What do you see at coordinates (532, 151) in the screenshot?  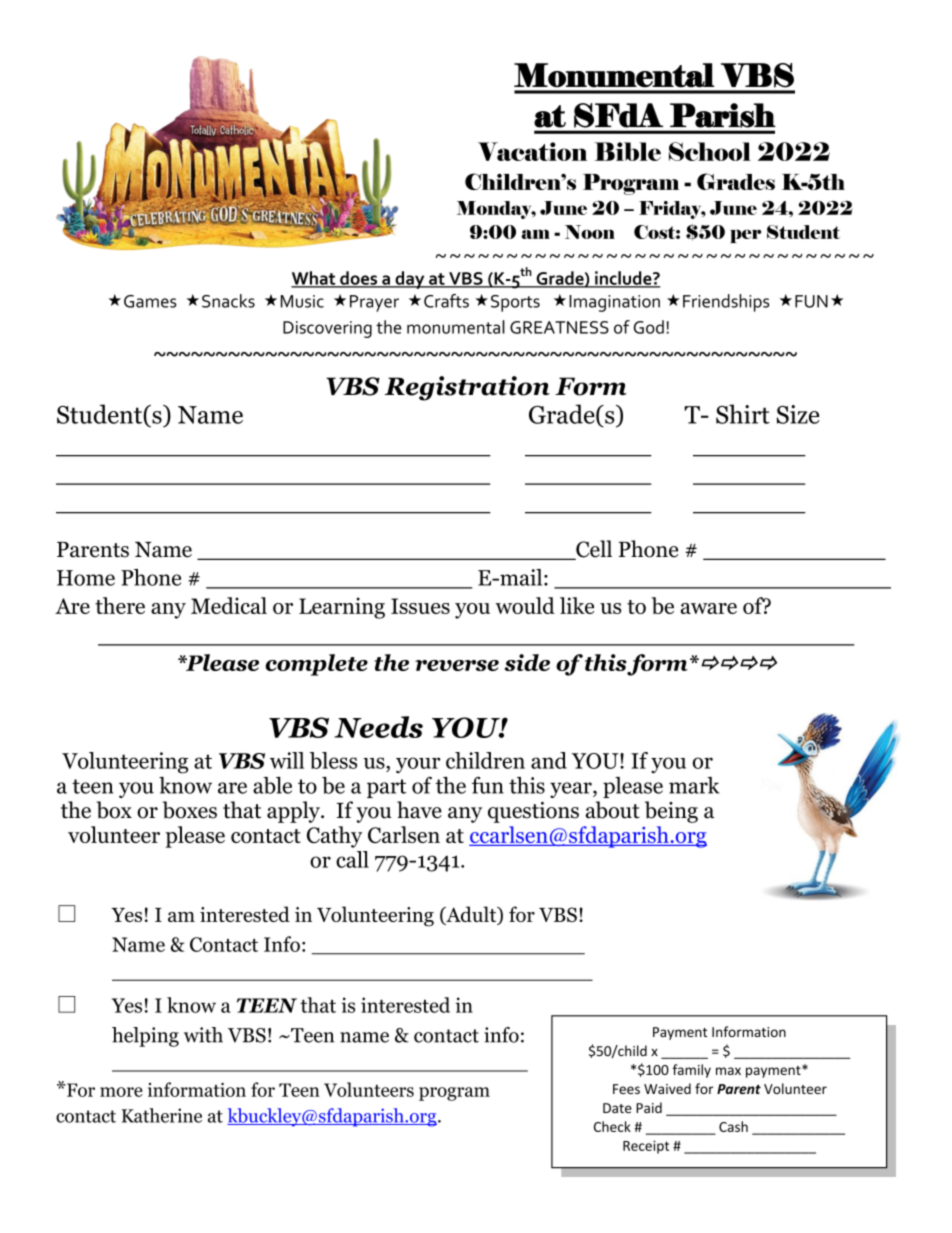 I see `Vacation` at bounding box center [532, 151].
